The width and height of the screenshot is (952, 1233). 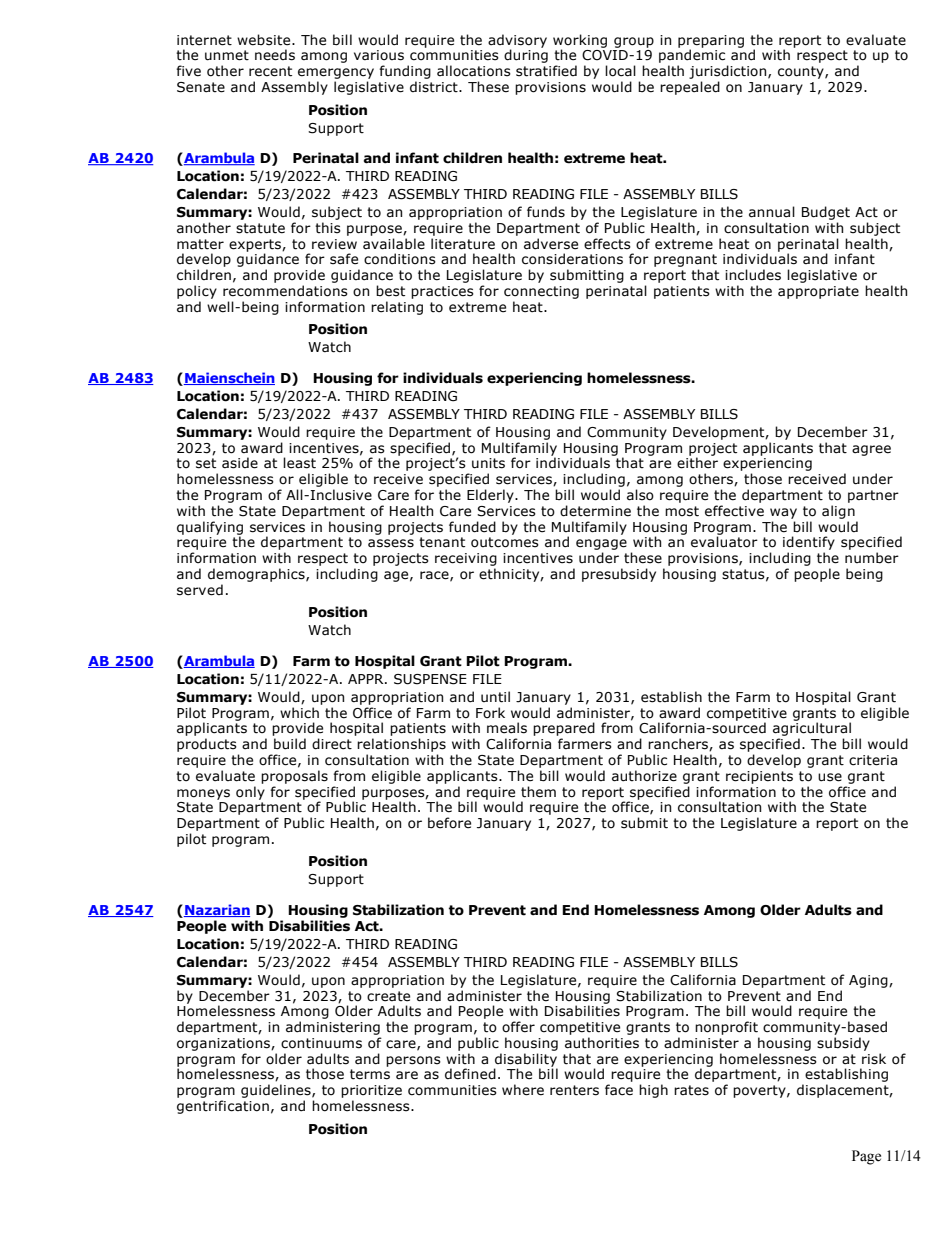 What do you see at coordinates (250, 793) in the screenshot?
I see `only` at bounding box center [250, 793].
